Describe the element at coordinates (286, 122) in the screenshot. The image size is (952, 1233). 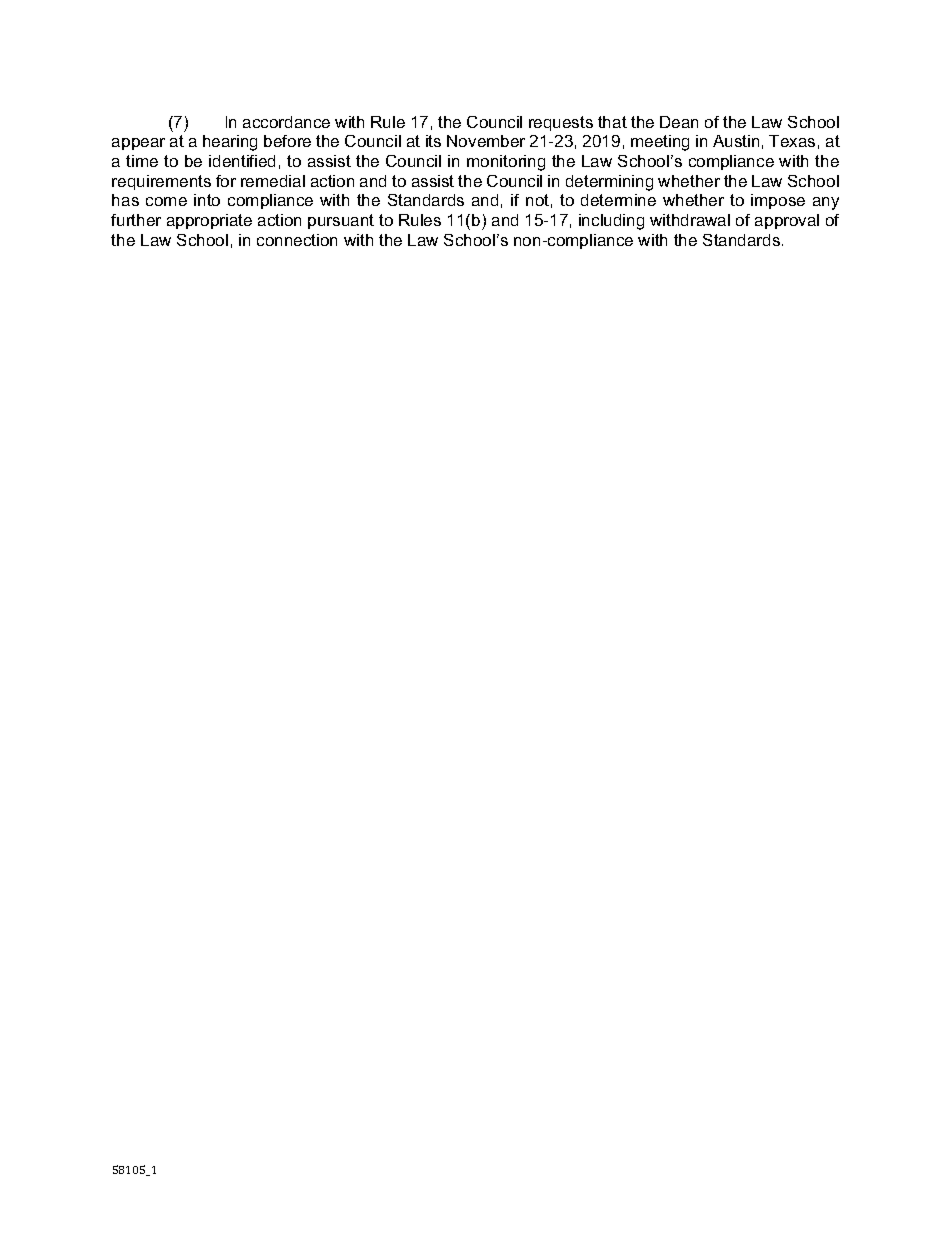
I see `accordance` at that location.
